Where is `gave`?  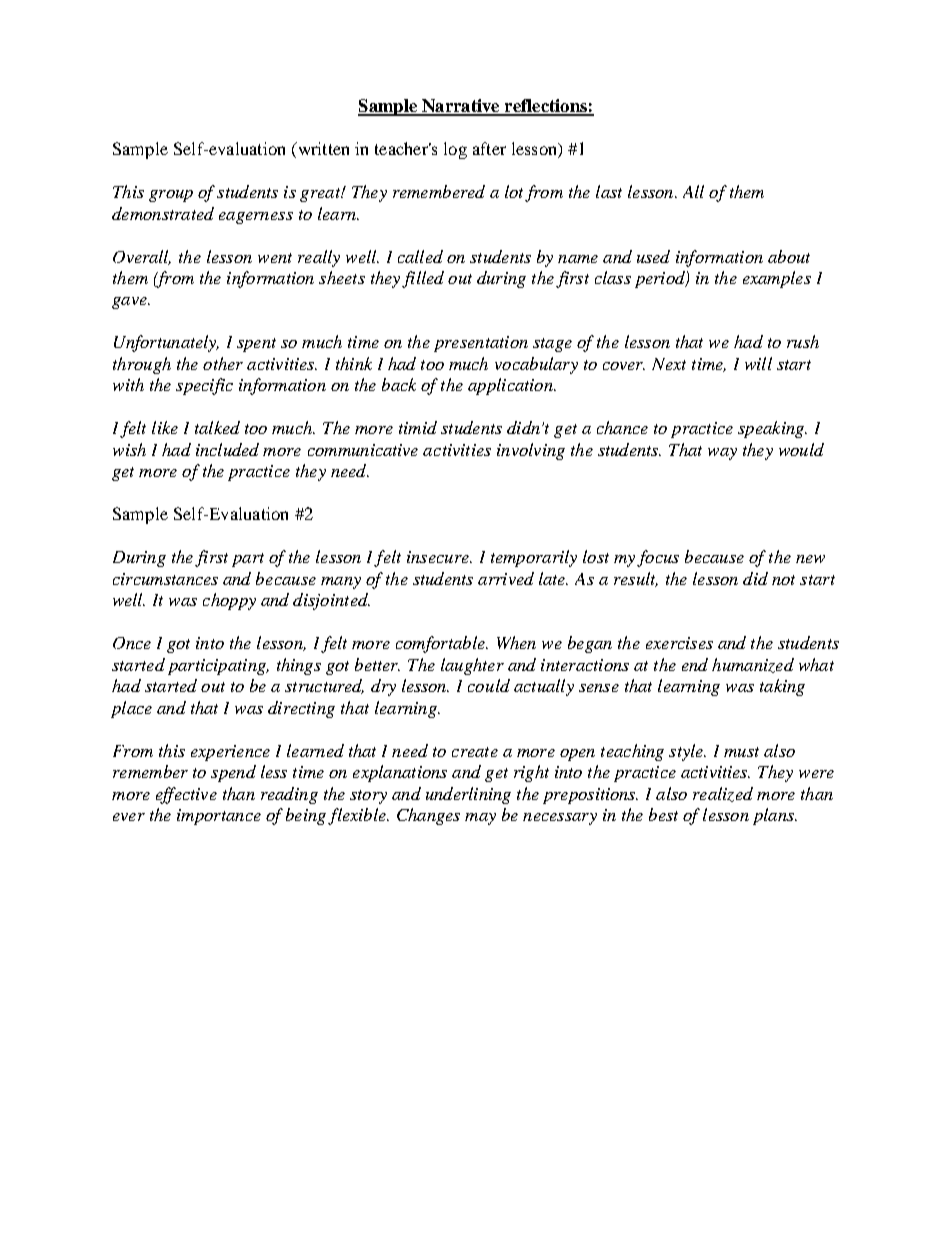 gave is located at coordinates (130, 303).
